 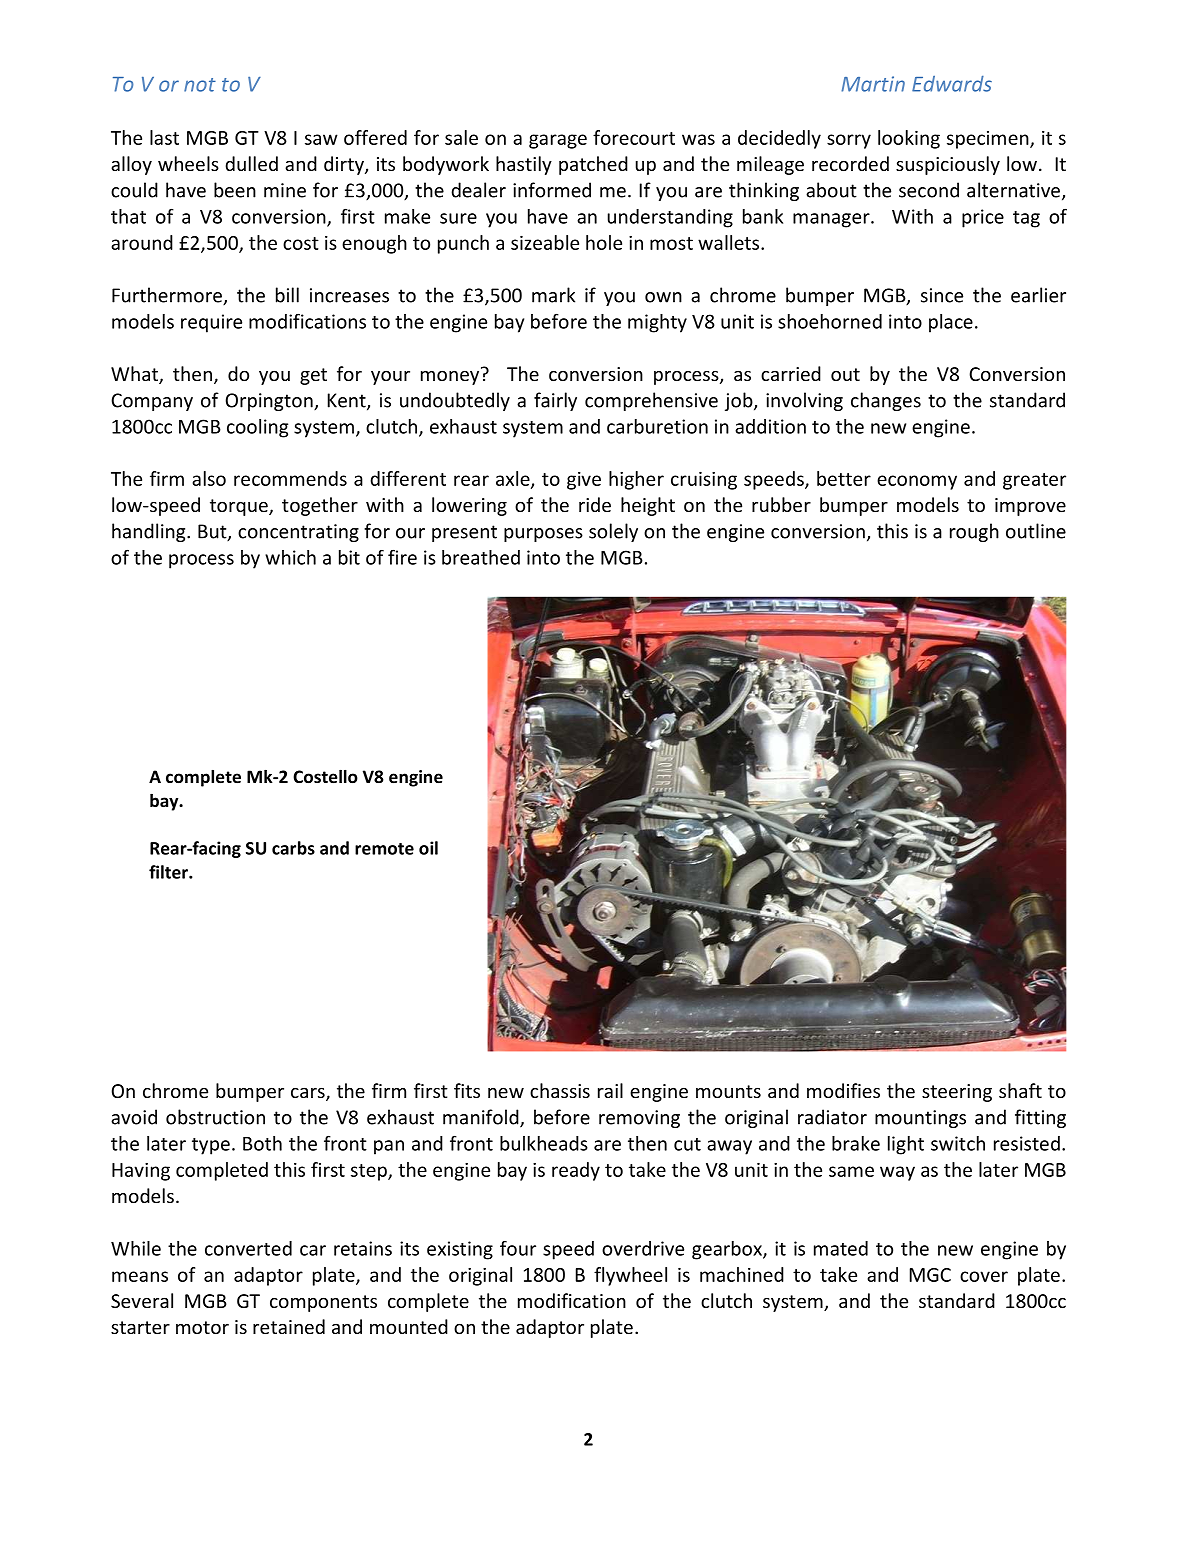 I want to click on cars, so click(x=309, y=1094).
